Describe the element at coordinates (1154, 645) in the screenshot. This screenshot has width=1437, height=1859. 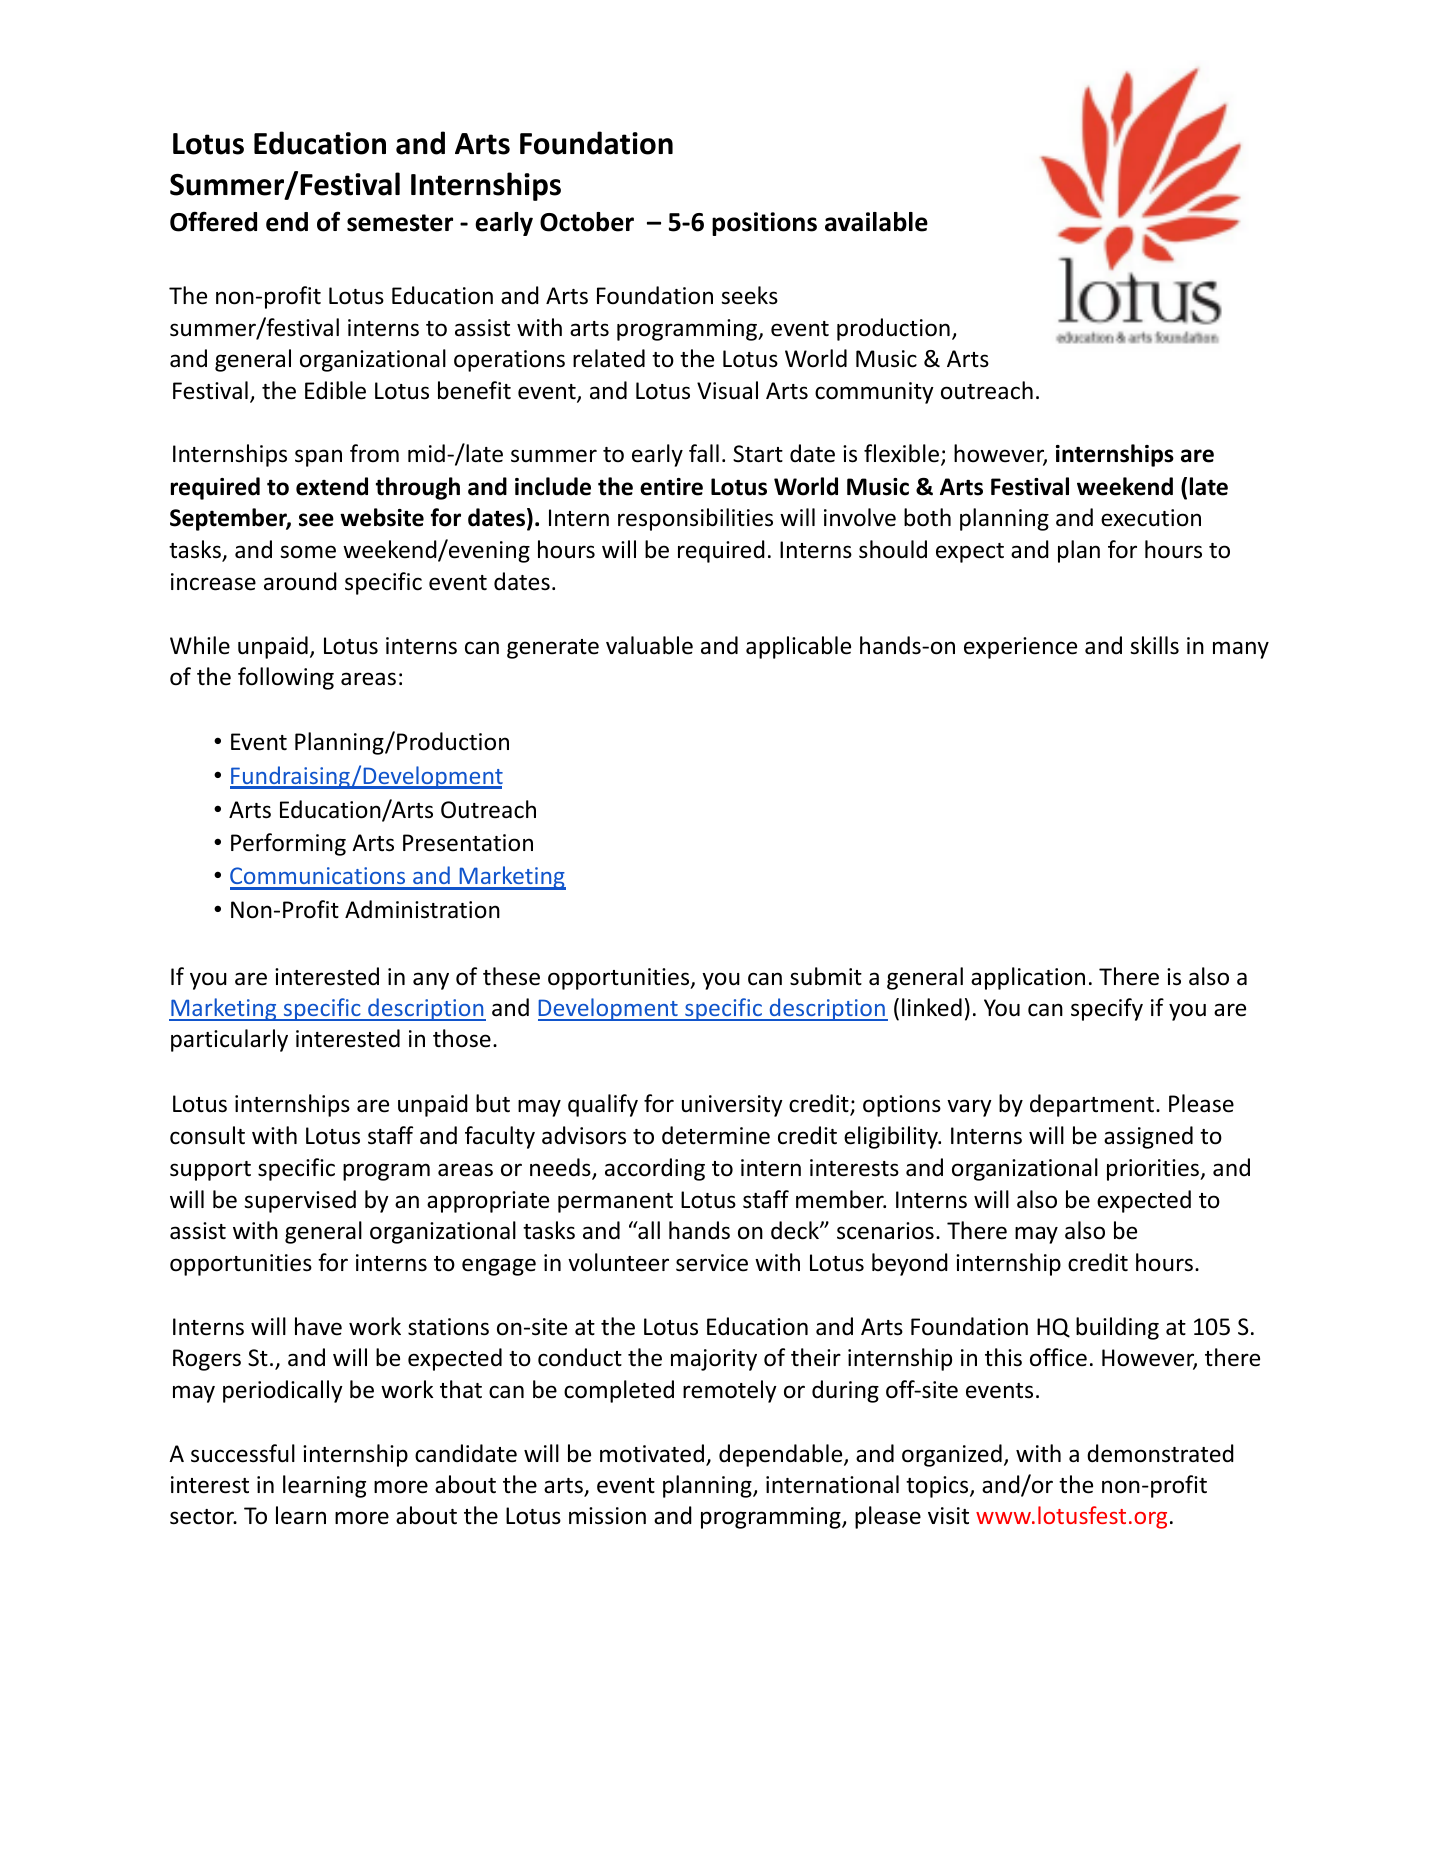
I see `skills` at that location.
